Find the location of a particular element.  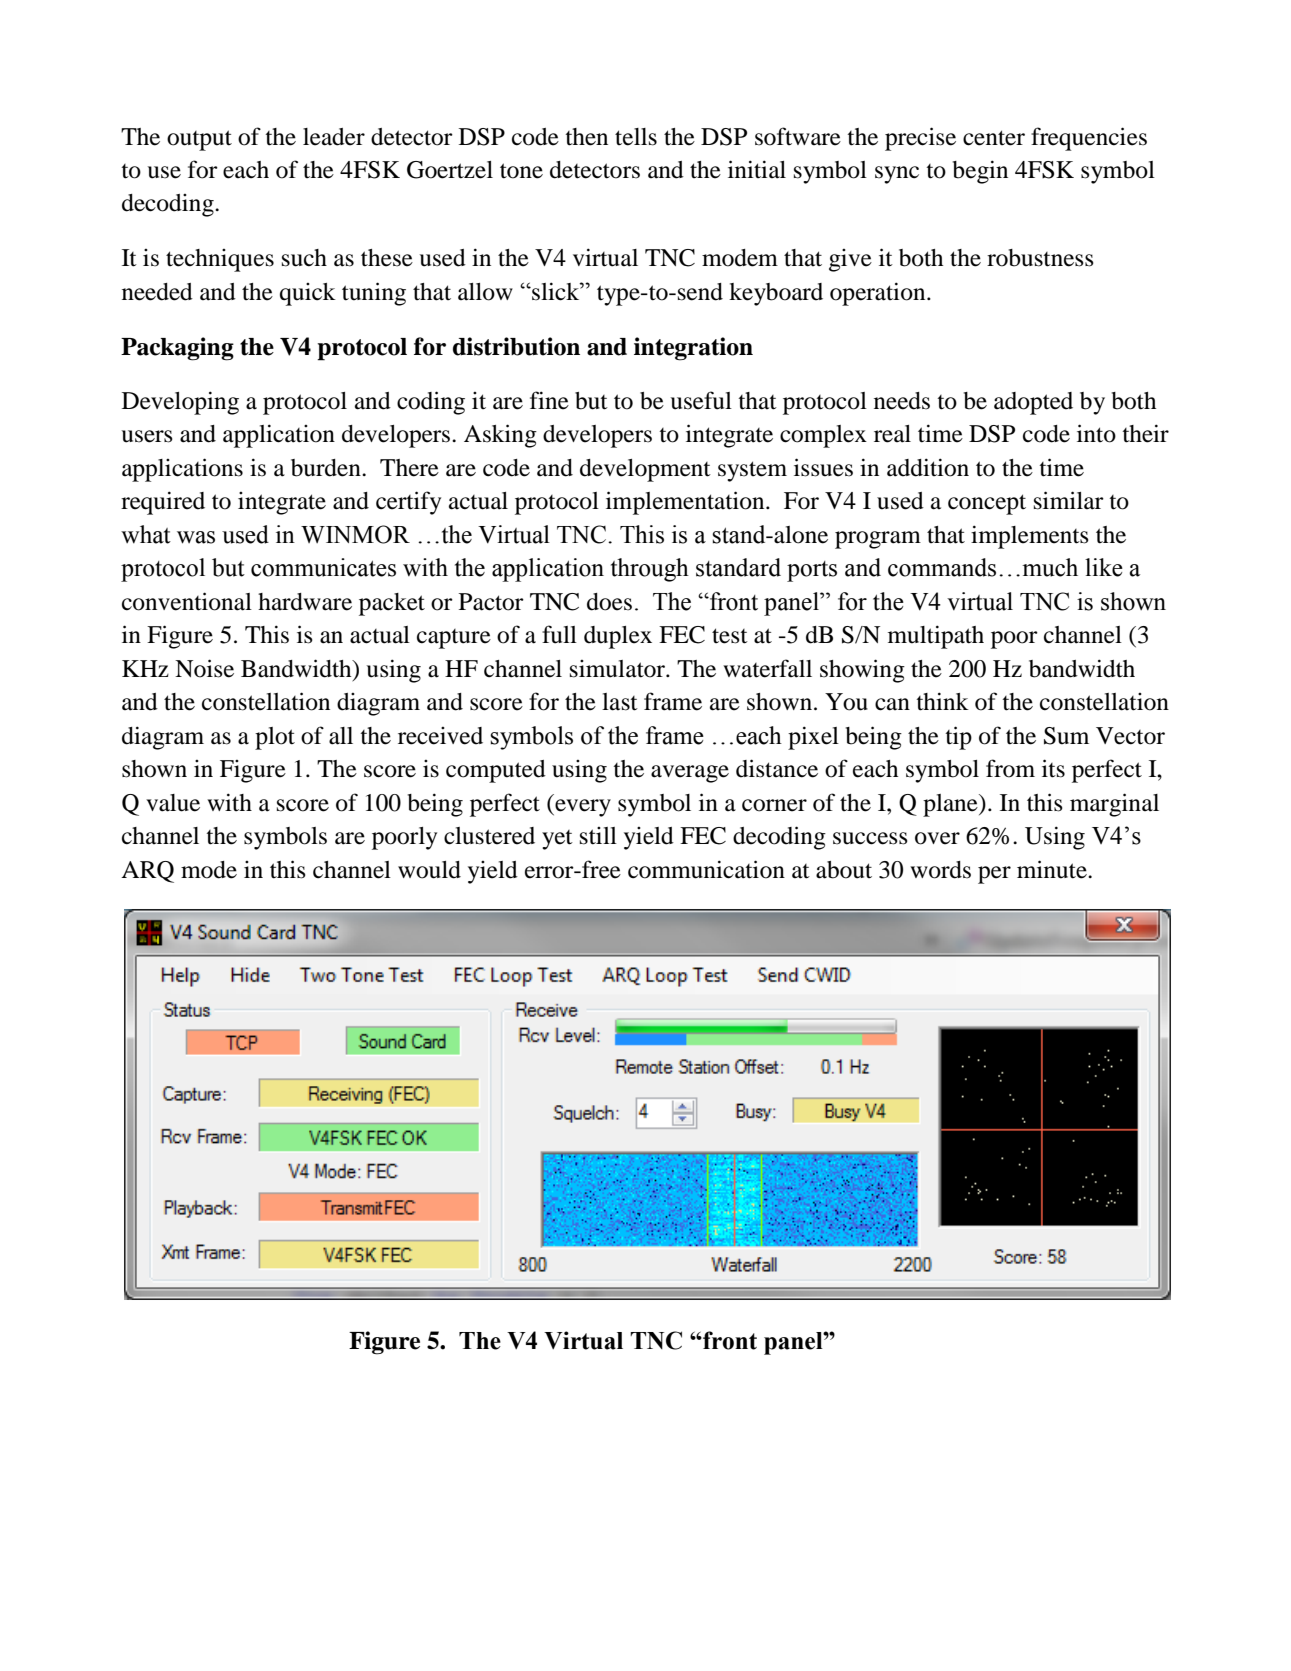

simulator is located at coordinates (618, 669).
